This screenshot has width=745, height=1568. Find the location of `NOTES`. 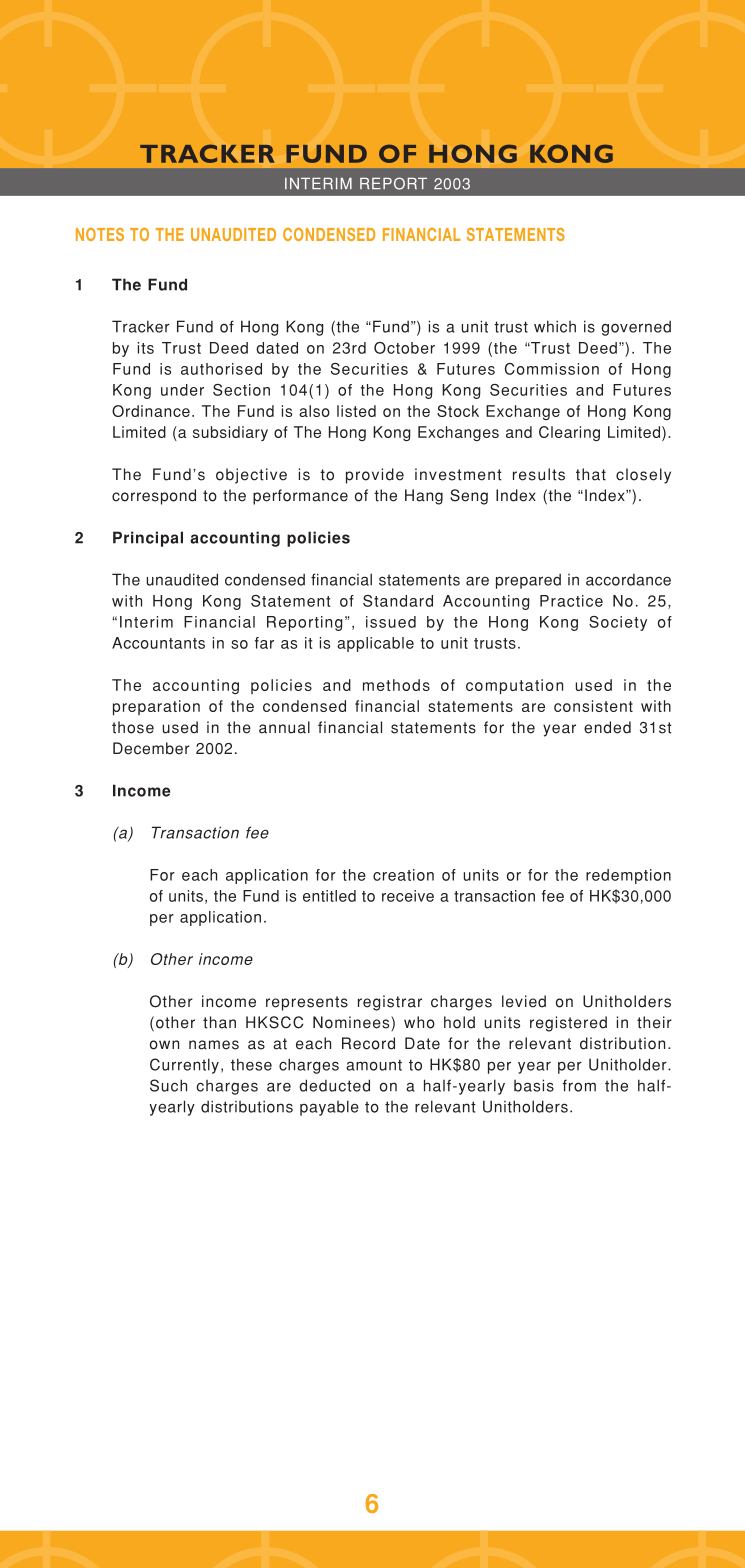

NOTES is located at coordinates (100, 234).
